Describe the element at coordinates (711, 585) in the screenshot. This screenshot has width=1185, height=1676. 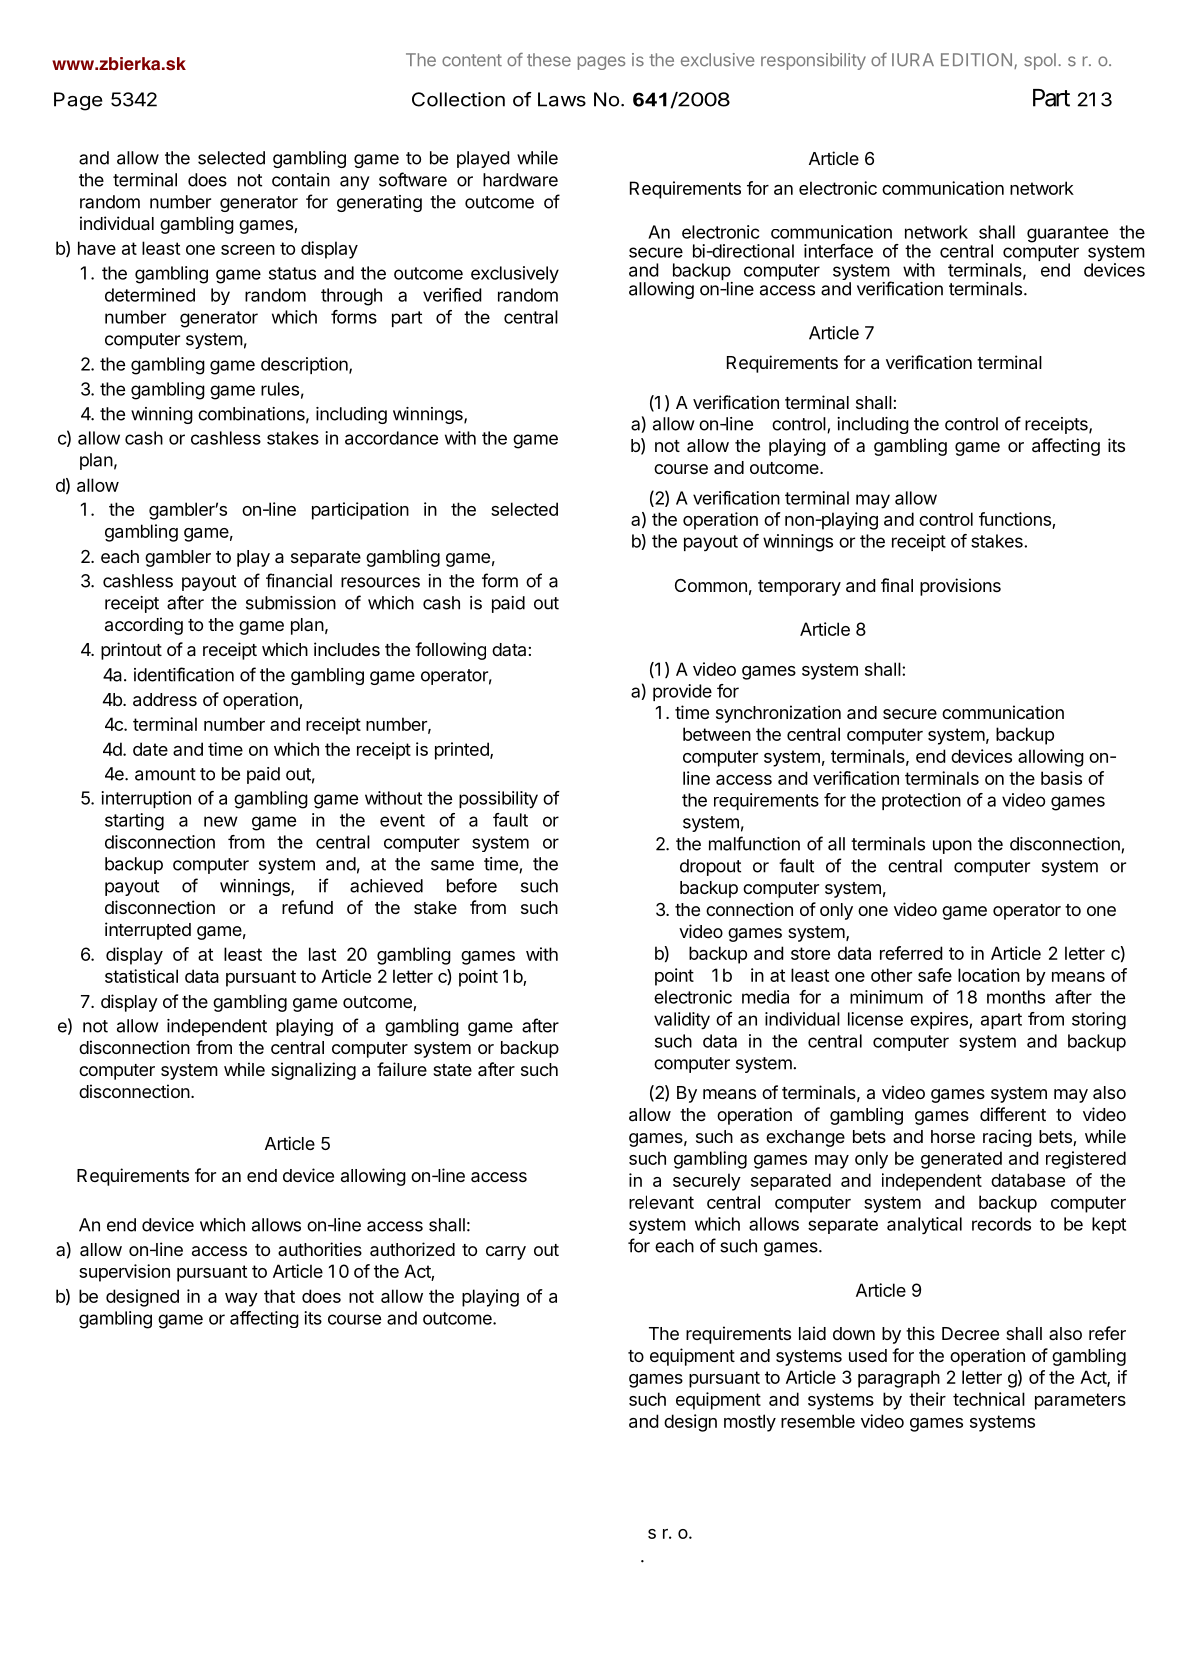
I see `Common` at that location.
